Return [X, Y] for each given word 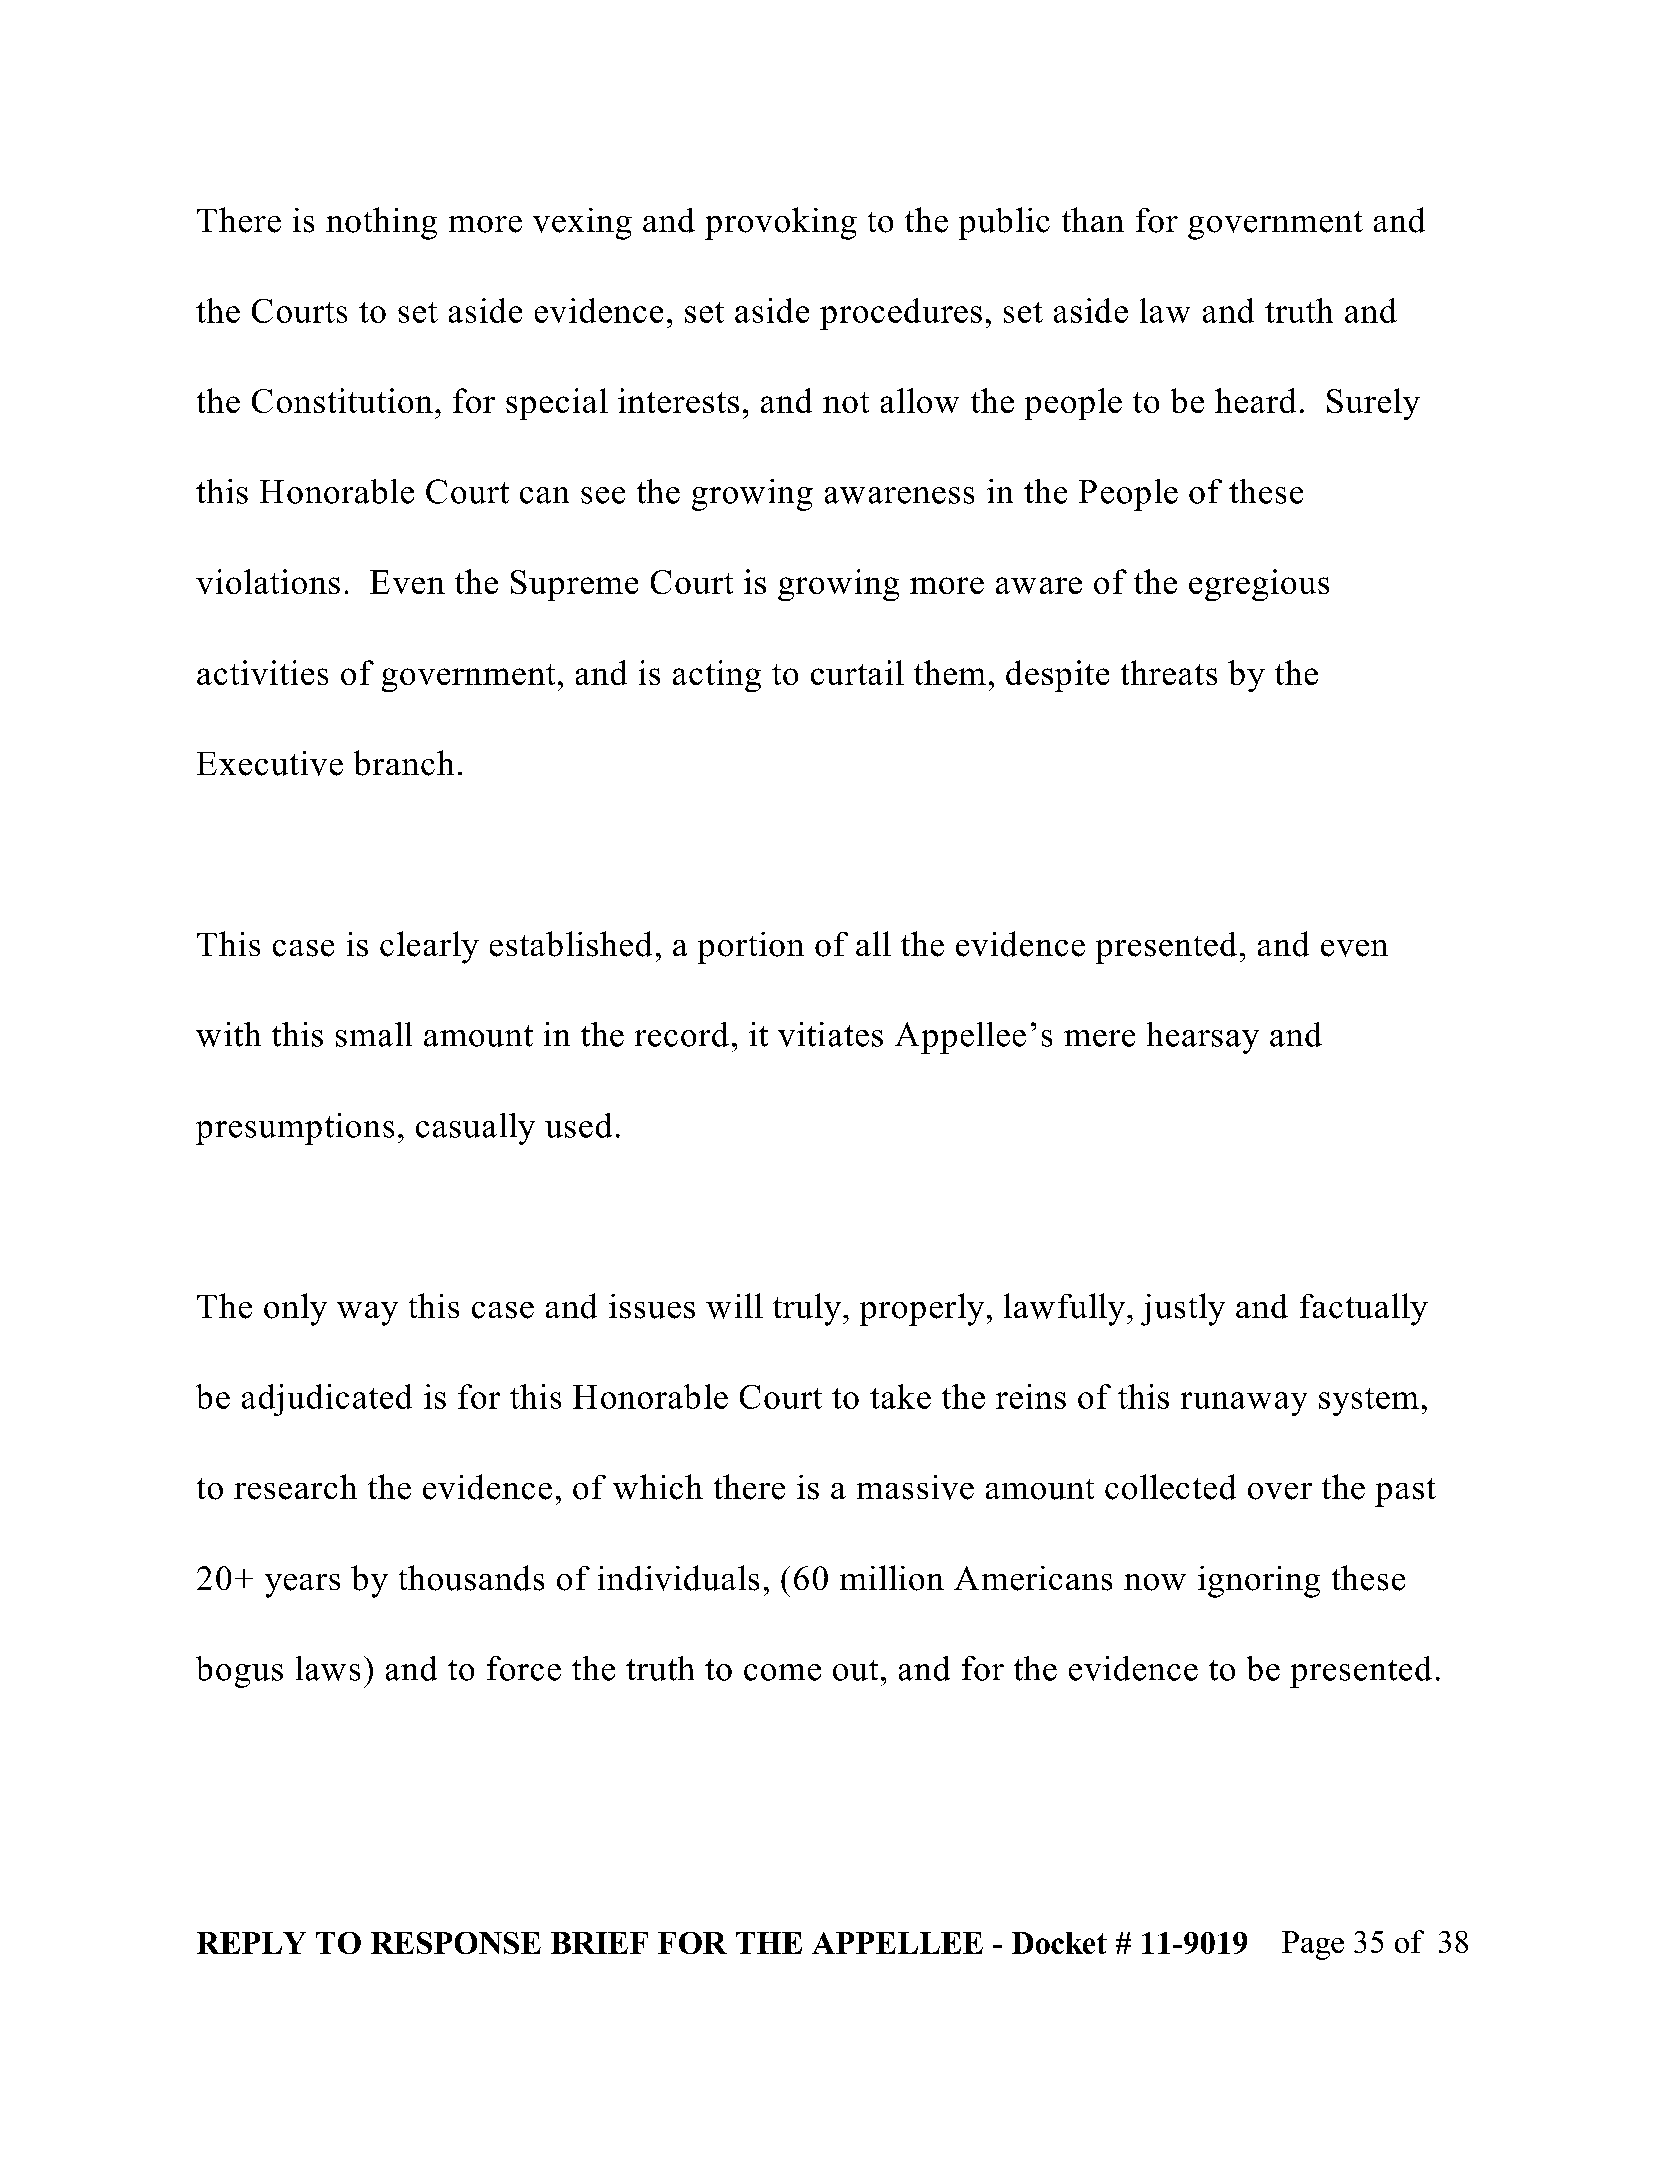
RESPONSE [456, 1943]
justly [1183, 1309]
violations [268, 581]
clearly [429, 947]
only [295, 1309]
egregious [1259, 585]
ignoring [1259, 1582]
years [302, 1586]
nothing [381, 223]
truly [807, 1309]
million [892, 1578]
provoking [781, 223]
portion [751, 948]
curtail [857, 672]
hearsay [1203, 1038]
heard [1255, 400]
